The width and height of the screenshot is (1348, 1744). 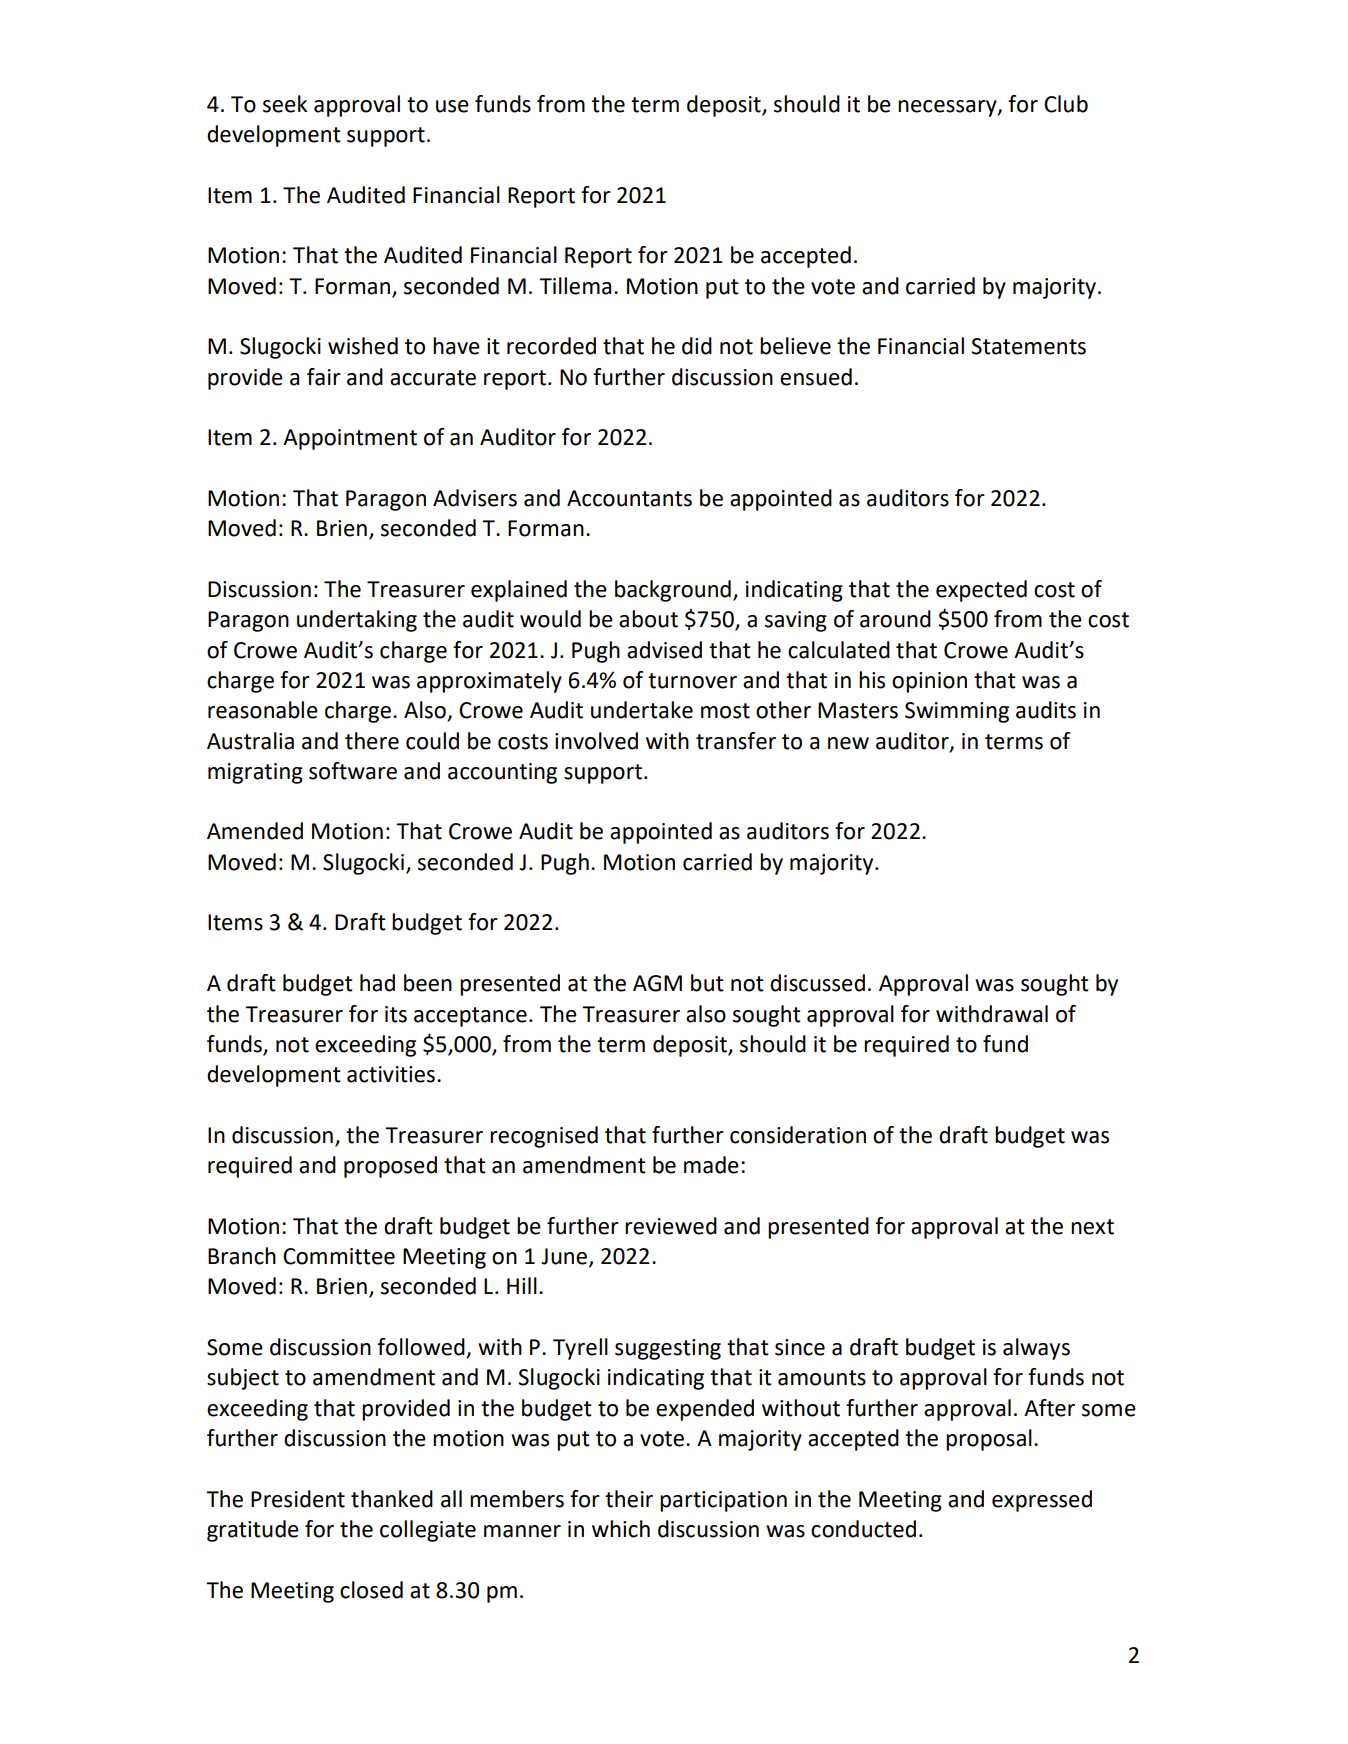 What do you see at coordinates (736, 741) in the screenshot?
I see `transfer` at bounding box center [736, 741].
